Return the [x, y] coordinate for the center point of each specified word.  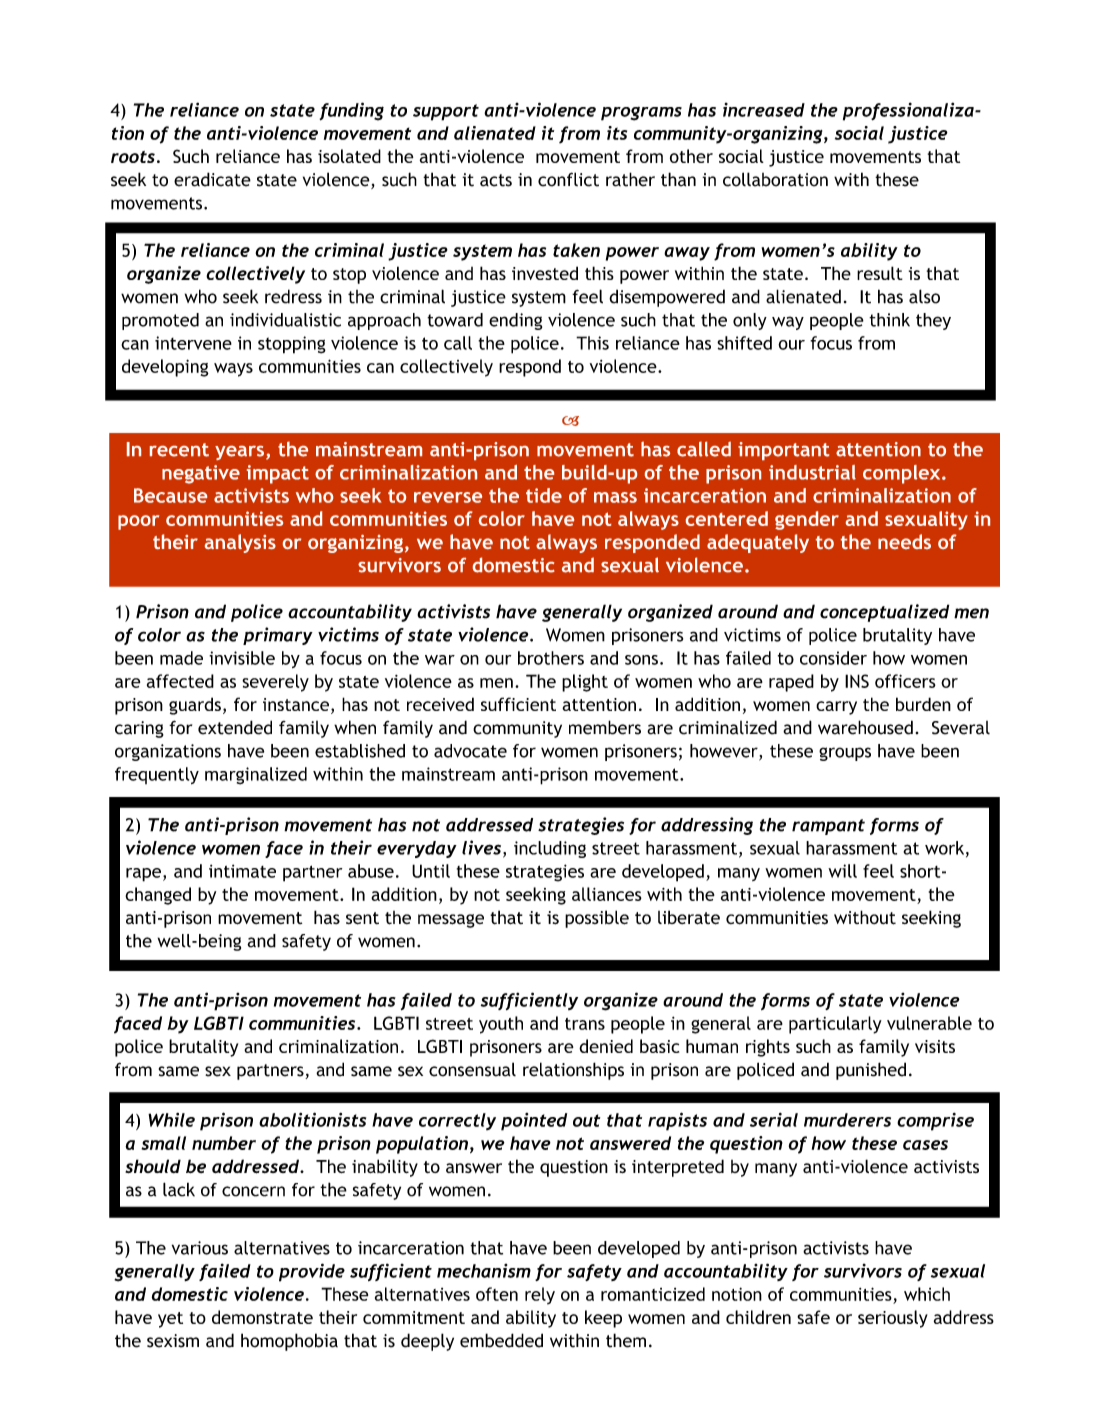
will [842, 871]
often [497, 1294]
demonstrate [262, 1317]
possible [597, 919]
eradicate [212, 179]
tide [544, 495]
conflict [568, 179]
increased [764, 110]
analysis [240, 543]
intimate [242, 871]
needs [904, 541]
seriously [893, 1319]
